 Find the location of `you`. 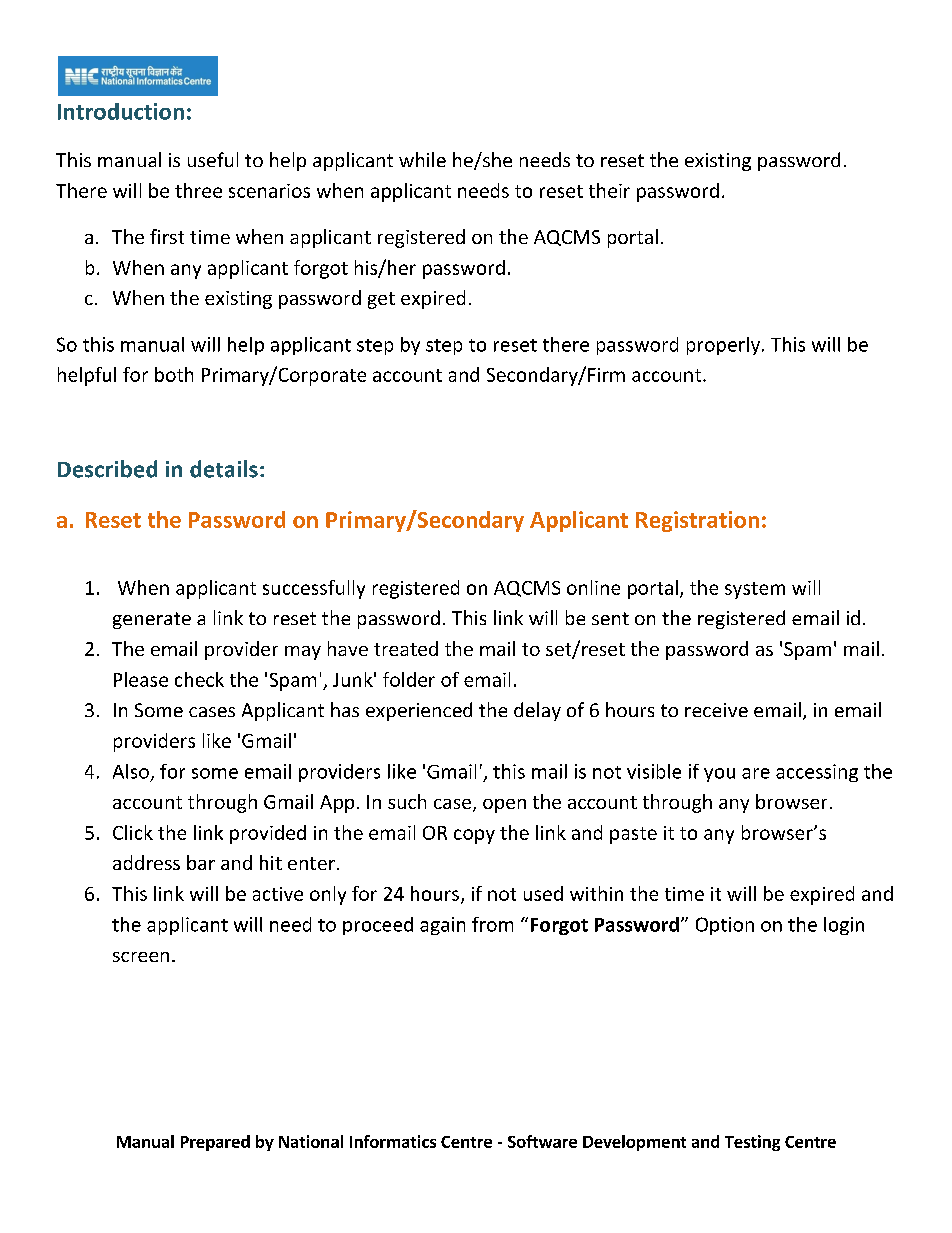

you is located at coordinates (719, 775).
